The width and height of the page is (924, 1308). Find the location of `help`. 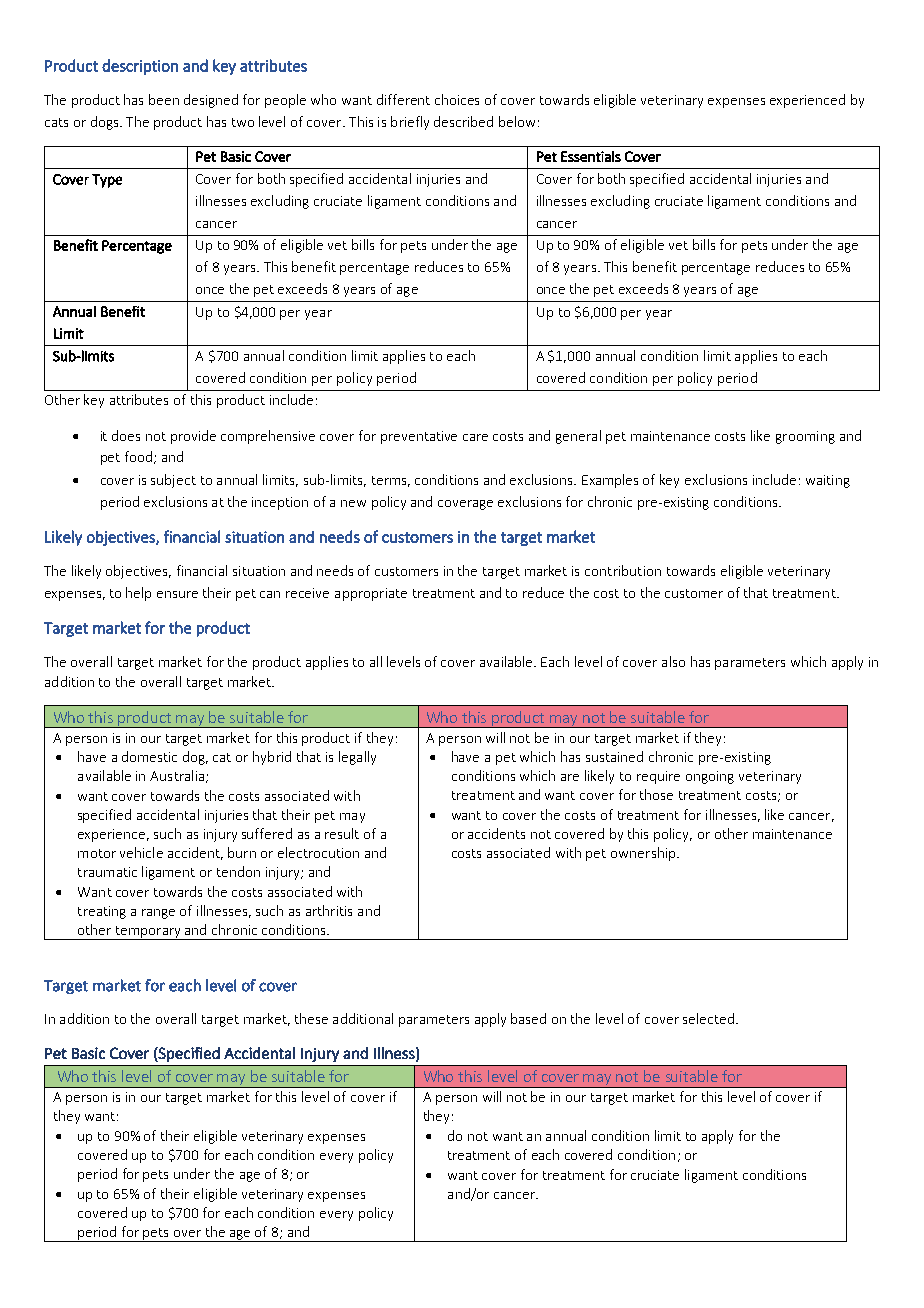

help is located at coordinates (138, 594).
